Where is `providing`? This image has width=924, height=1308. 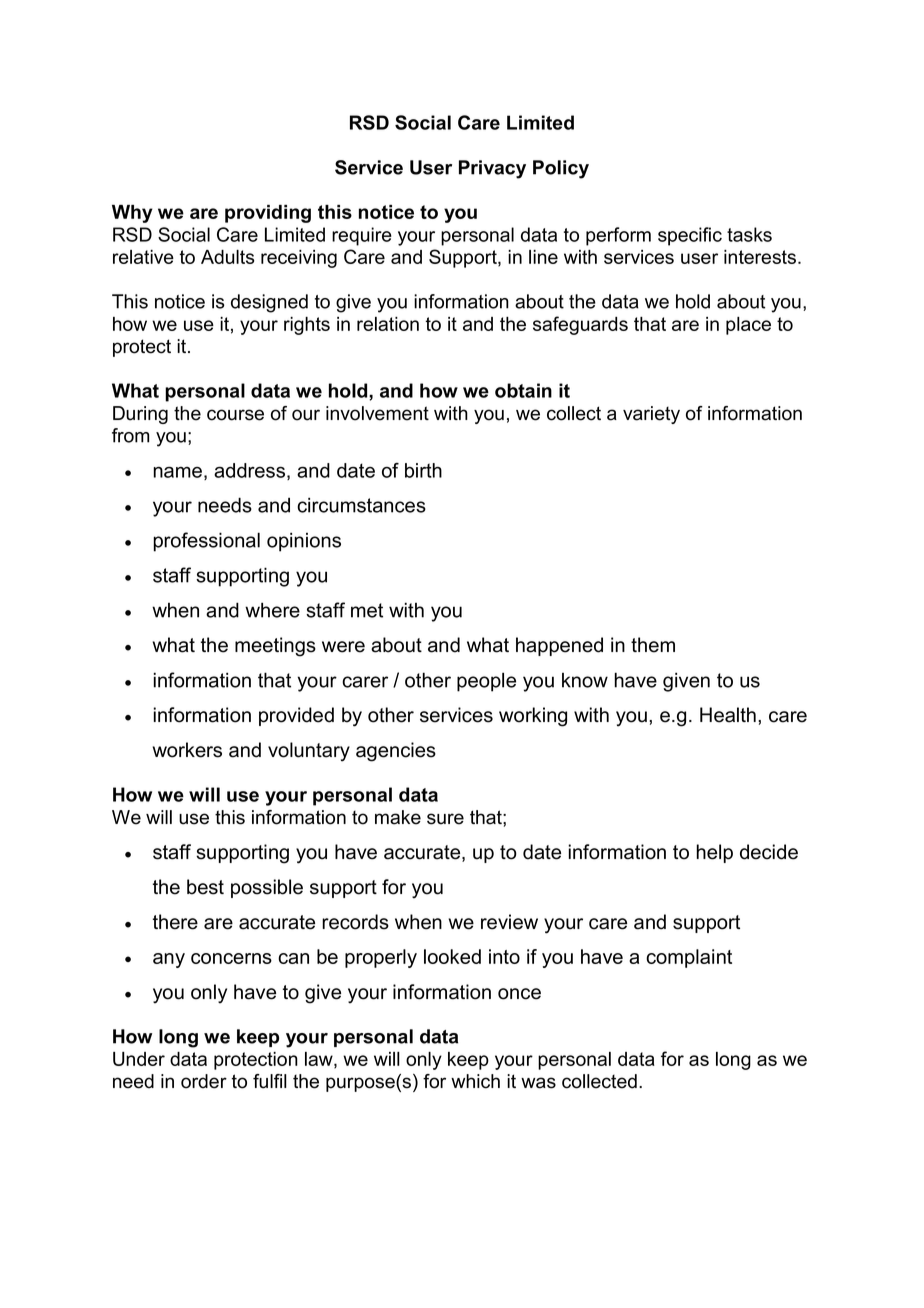 providing is located at coordinates (268, 214).
